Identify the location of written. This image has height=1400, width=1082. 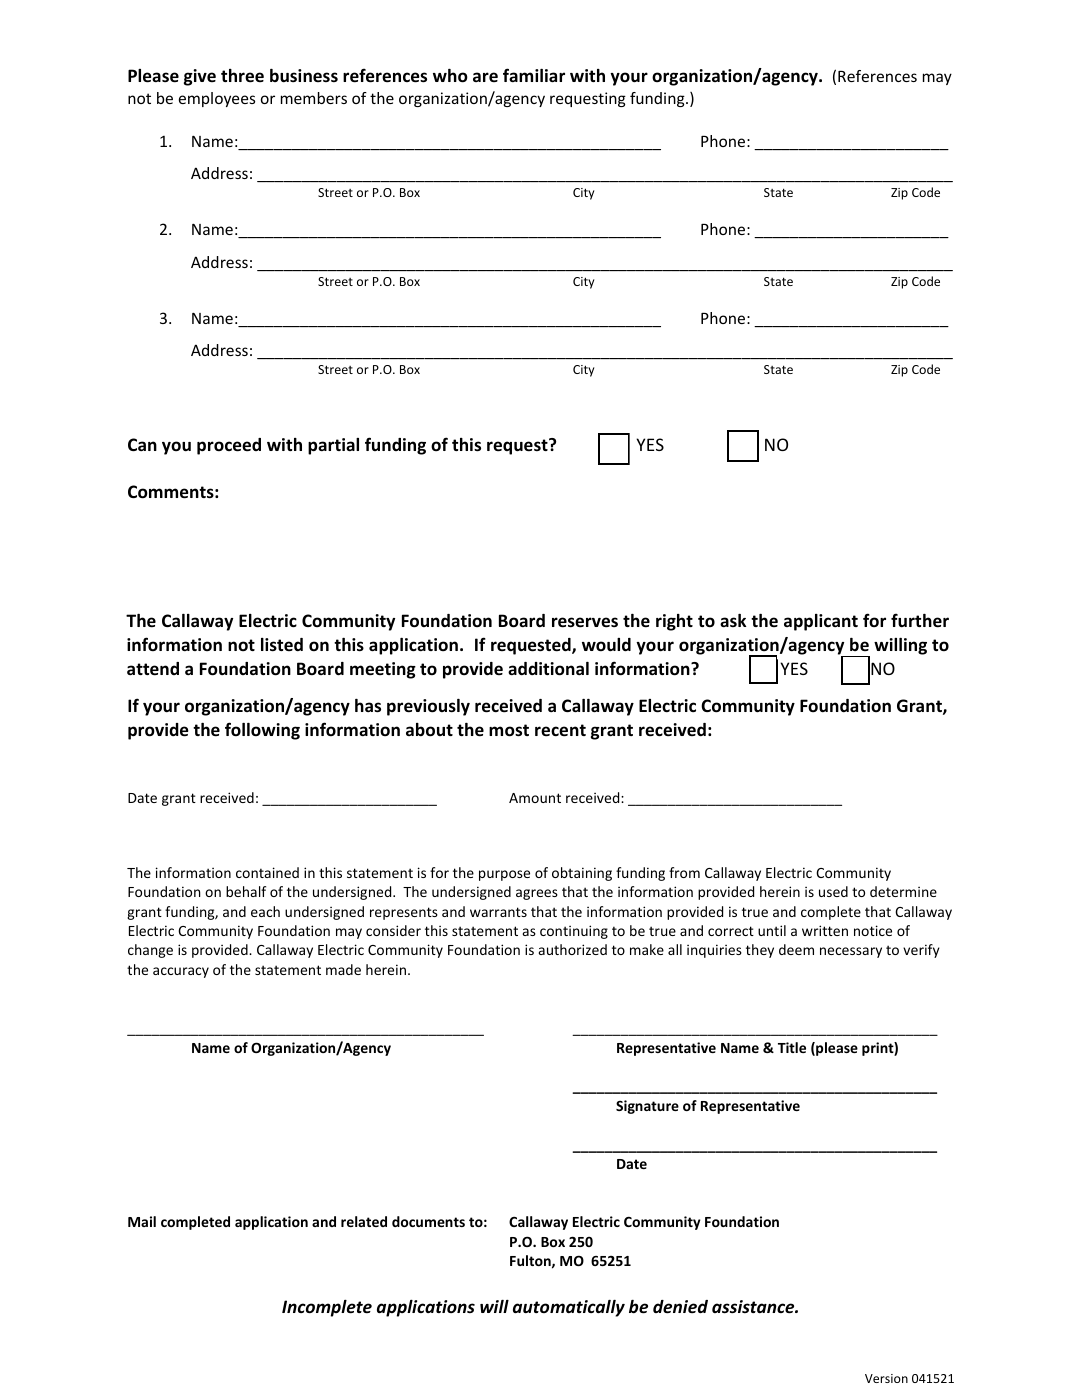
(825, 930).
